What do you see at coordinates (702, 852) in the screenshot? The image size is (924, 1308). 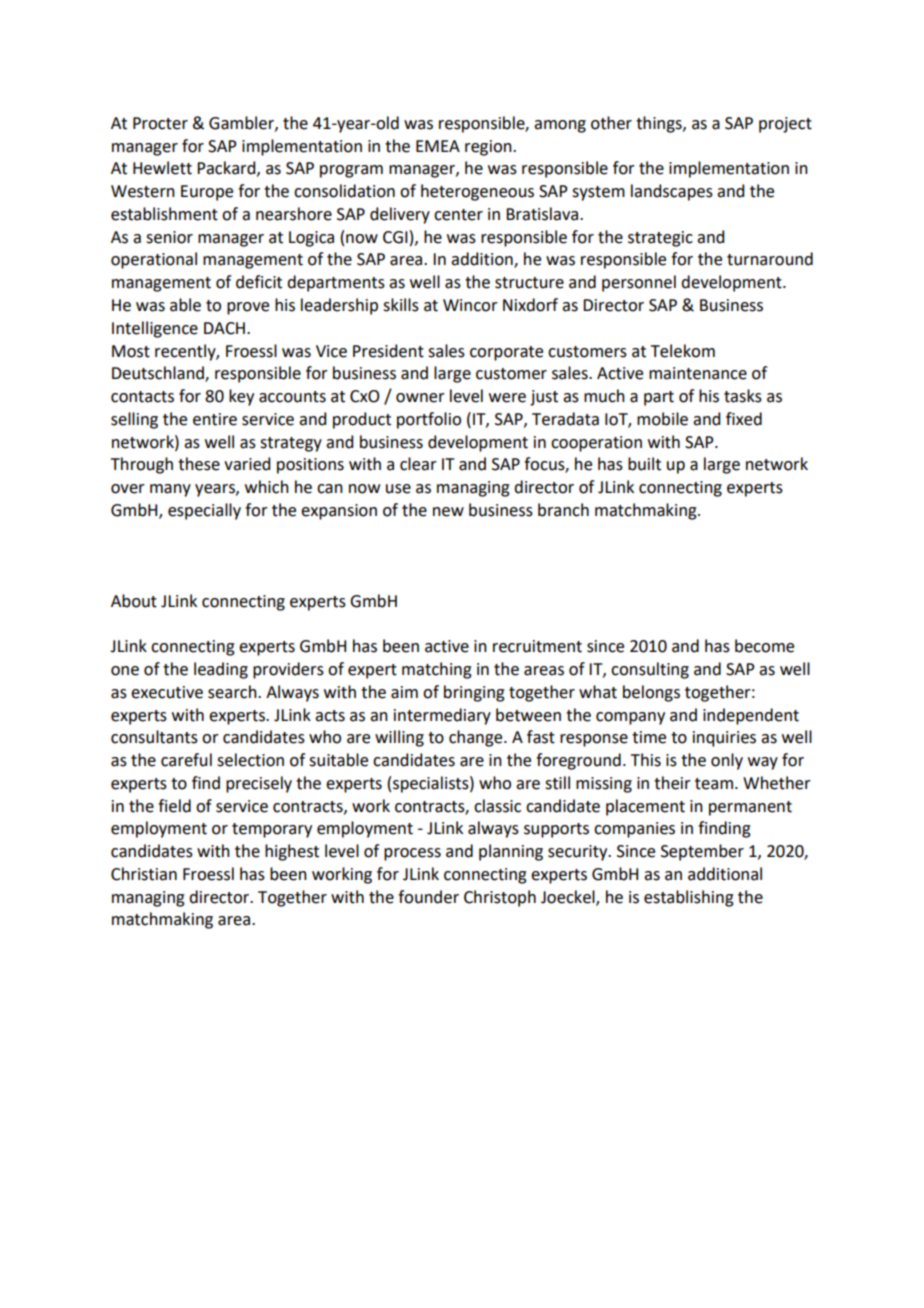 I see `September` at bounding box center [702, 852].
